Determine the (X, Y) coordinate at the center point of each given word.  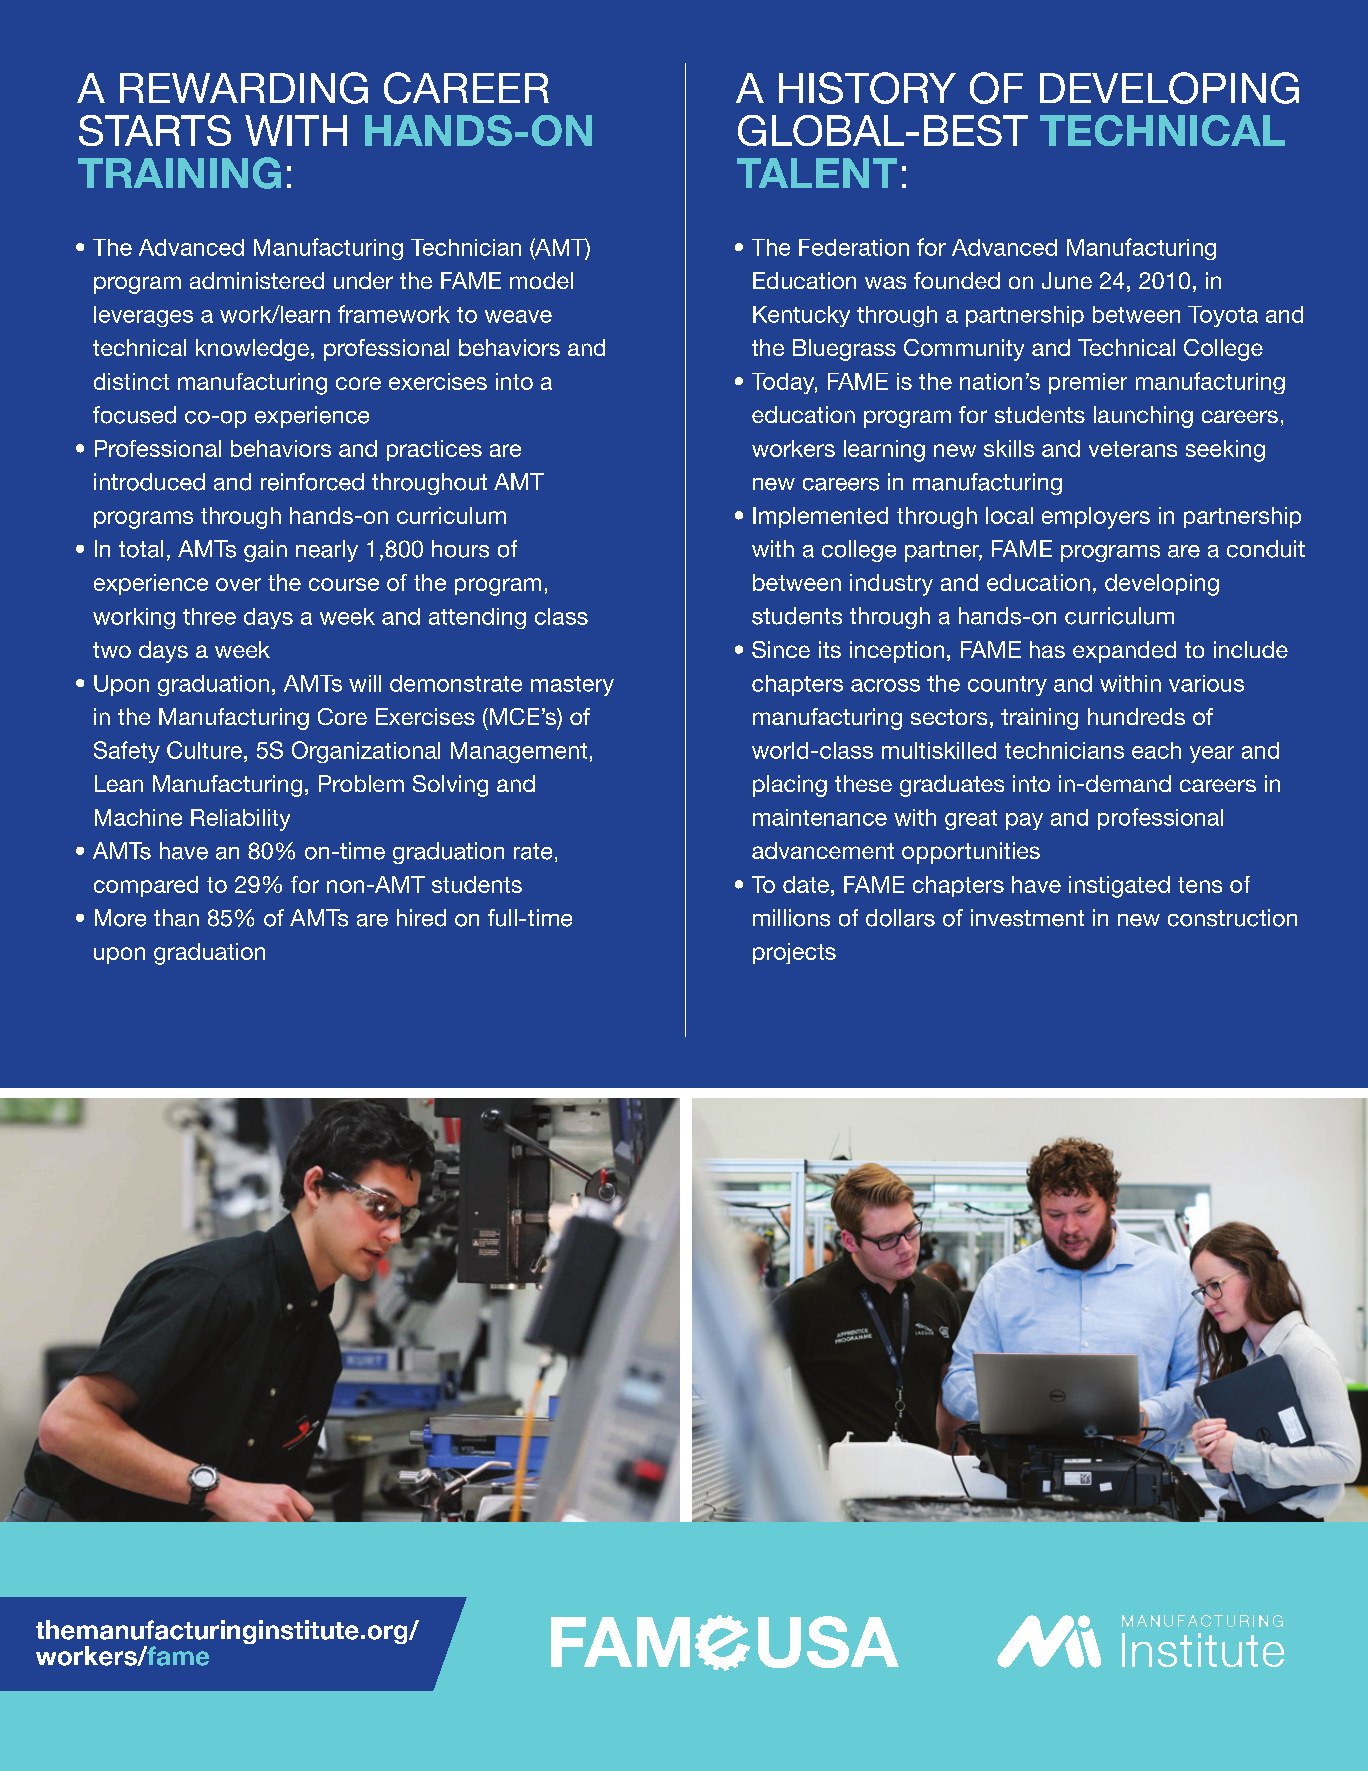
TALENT (817, 173)
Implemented (820, 517)
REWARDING (244, 88)
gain (265, 551)
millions (791, 918)
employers (1096, 518)
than (176, 918)
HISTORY (867, 88)
